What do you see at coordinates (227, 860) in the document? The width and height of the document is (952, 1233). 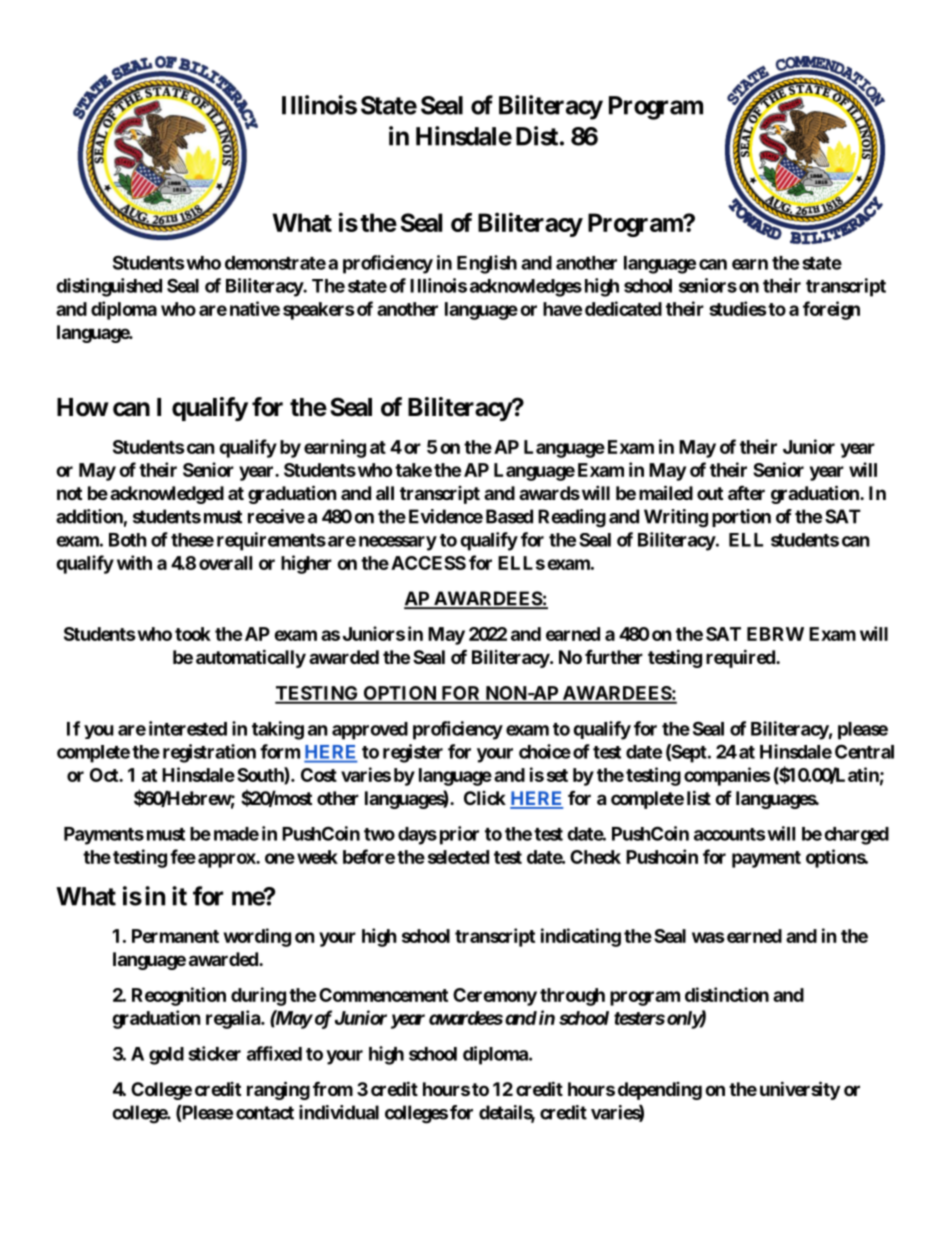 I see `approx` at bounding box center [227, 860].
